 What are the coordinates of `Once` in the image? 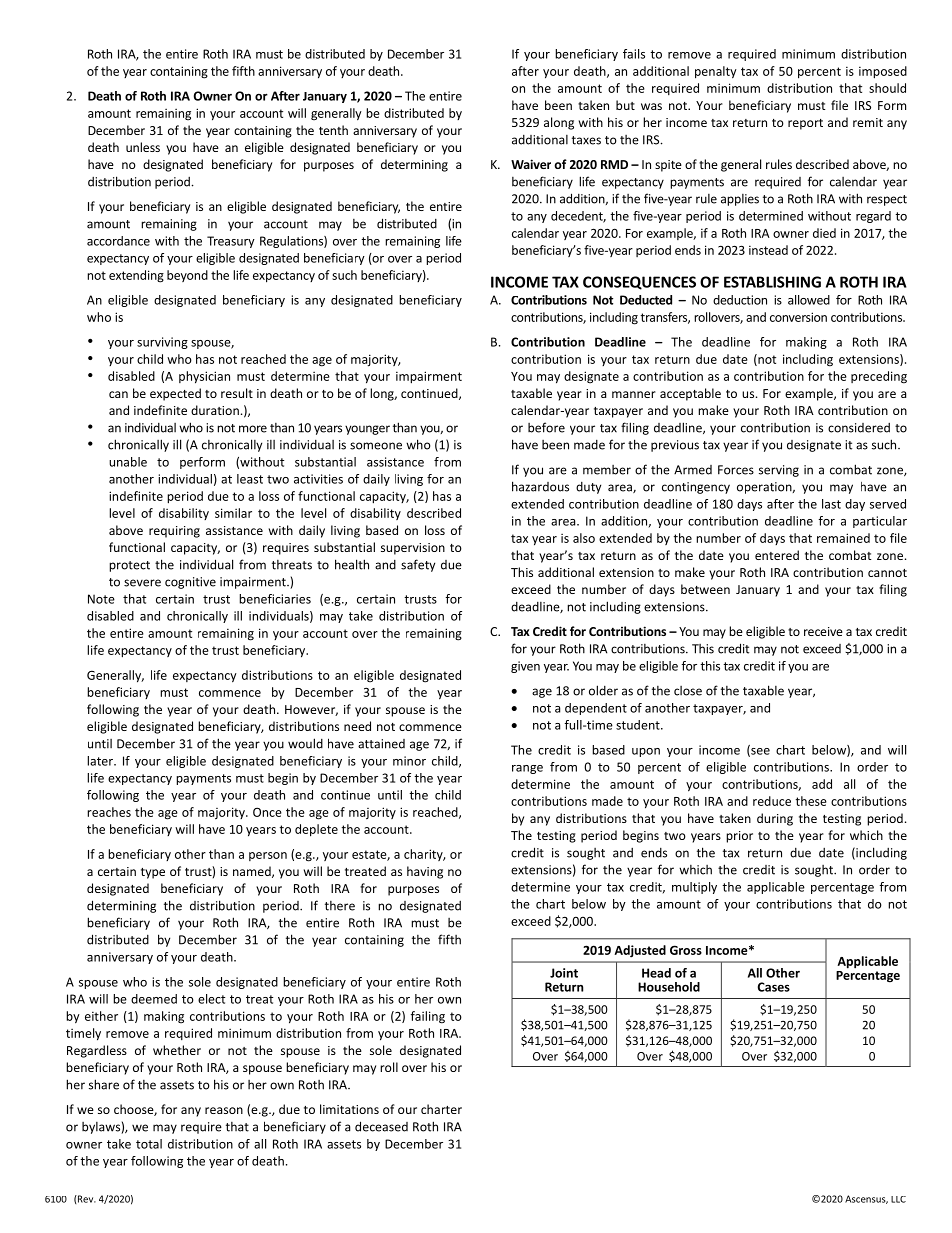 It's located at (267, 812).
